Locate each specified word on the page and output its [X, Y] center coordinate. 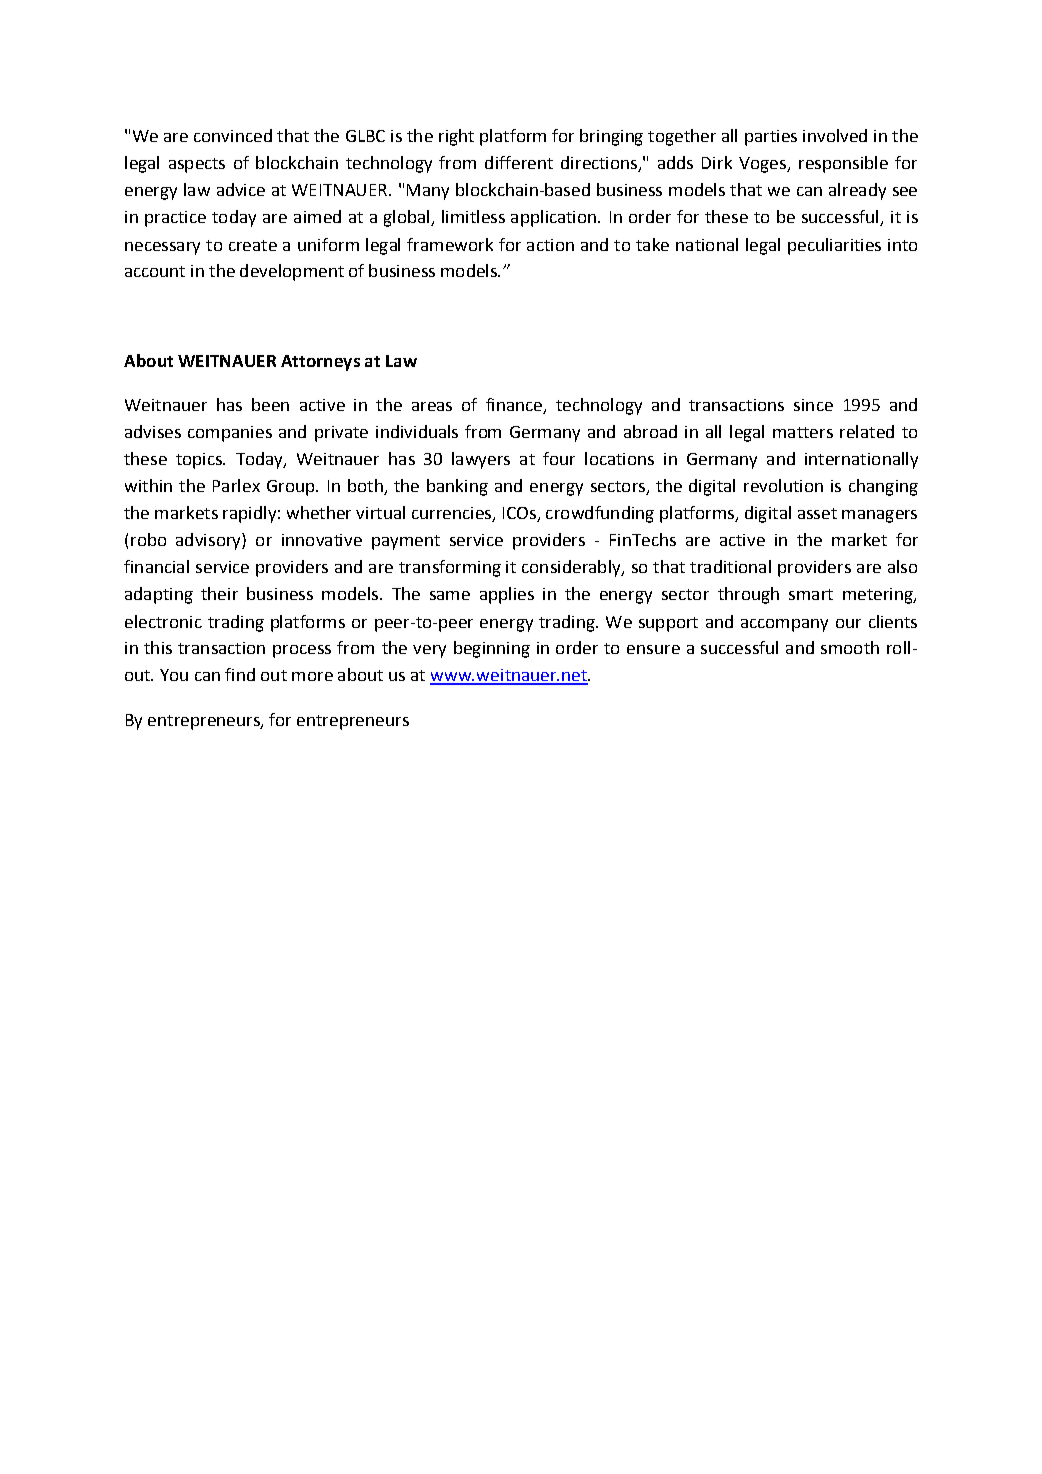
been [270, 404]
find [240, 674]
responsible [843, 164]
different [519, 162]
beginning [492, 649]
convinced [233, 135]
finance [515, 406]
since [813, 405]
